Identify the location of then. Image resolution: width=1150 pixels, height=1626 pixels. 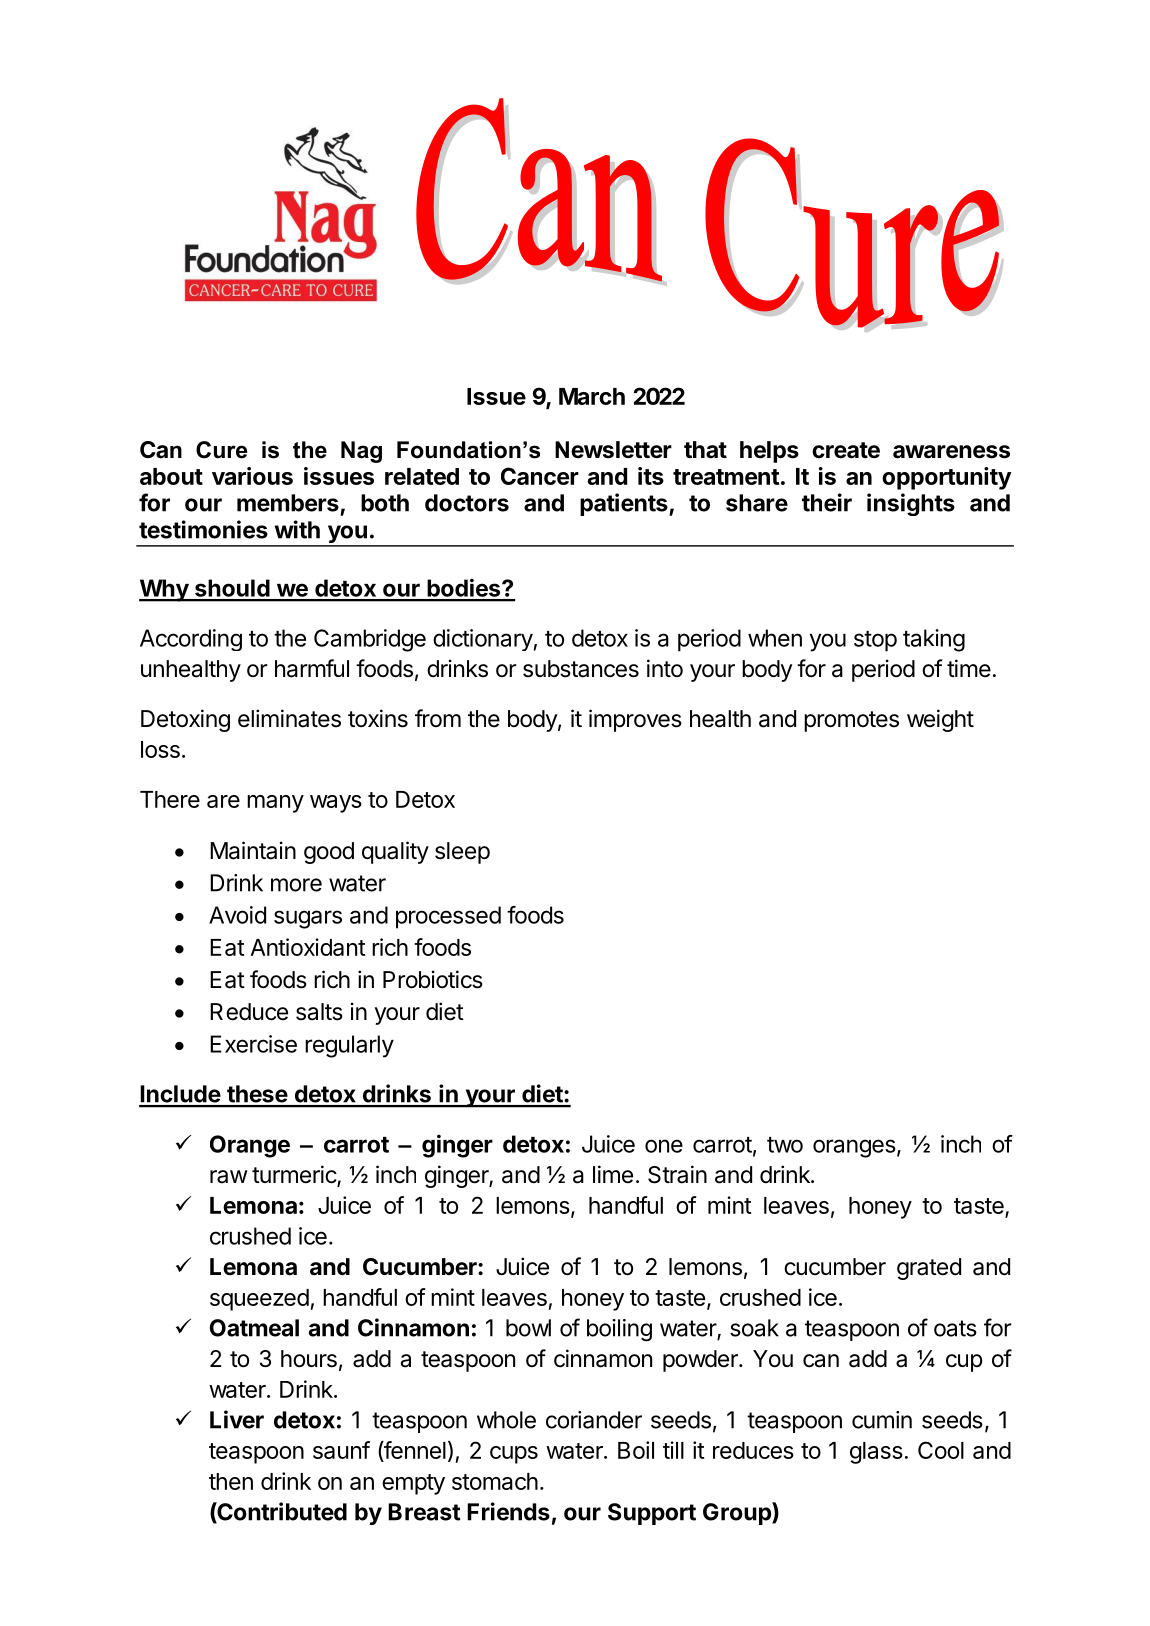
(231, 1481).
